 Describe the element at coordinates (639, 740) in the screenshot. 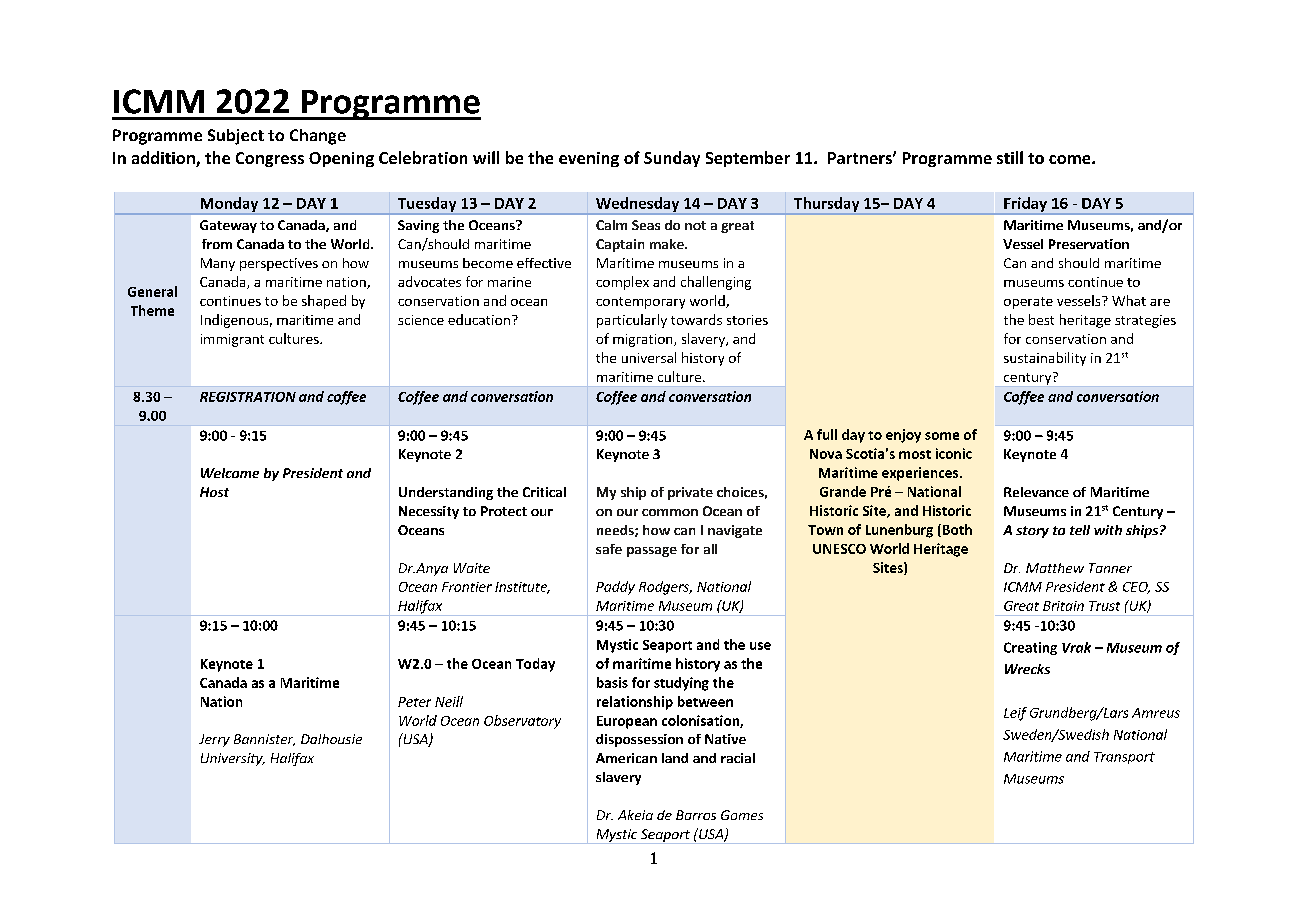

I see `dispossession` at that location.
